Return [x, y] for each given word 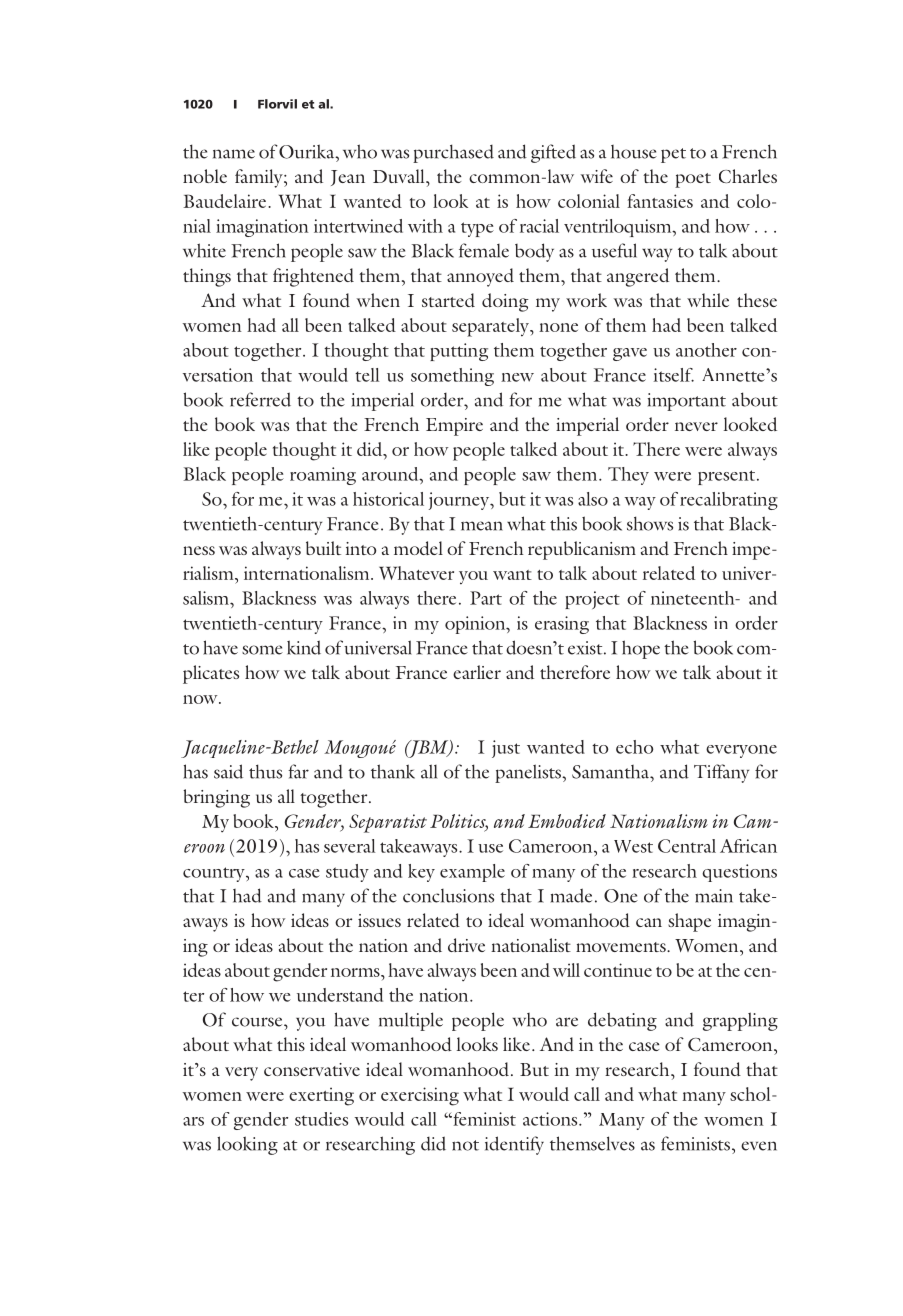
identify [514, 1145]
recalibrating [729, 501]
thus [265, 771]
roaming [323, 476]
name [234, 154]
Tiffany [721, 773]
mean [482, 526]
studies [321, 1119]
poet [693, 180]
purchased [453, 153]
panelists [529, 773]
